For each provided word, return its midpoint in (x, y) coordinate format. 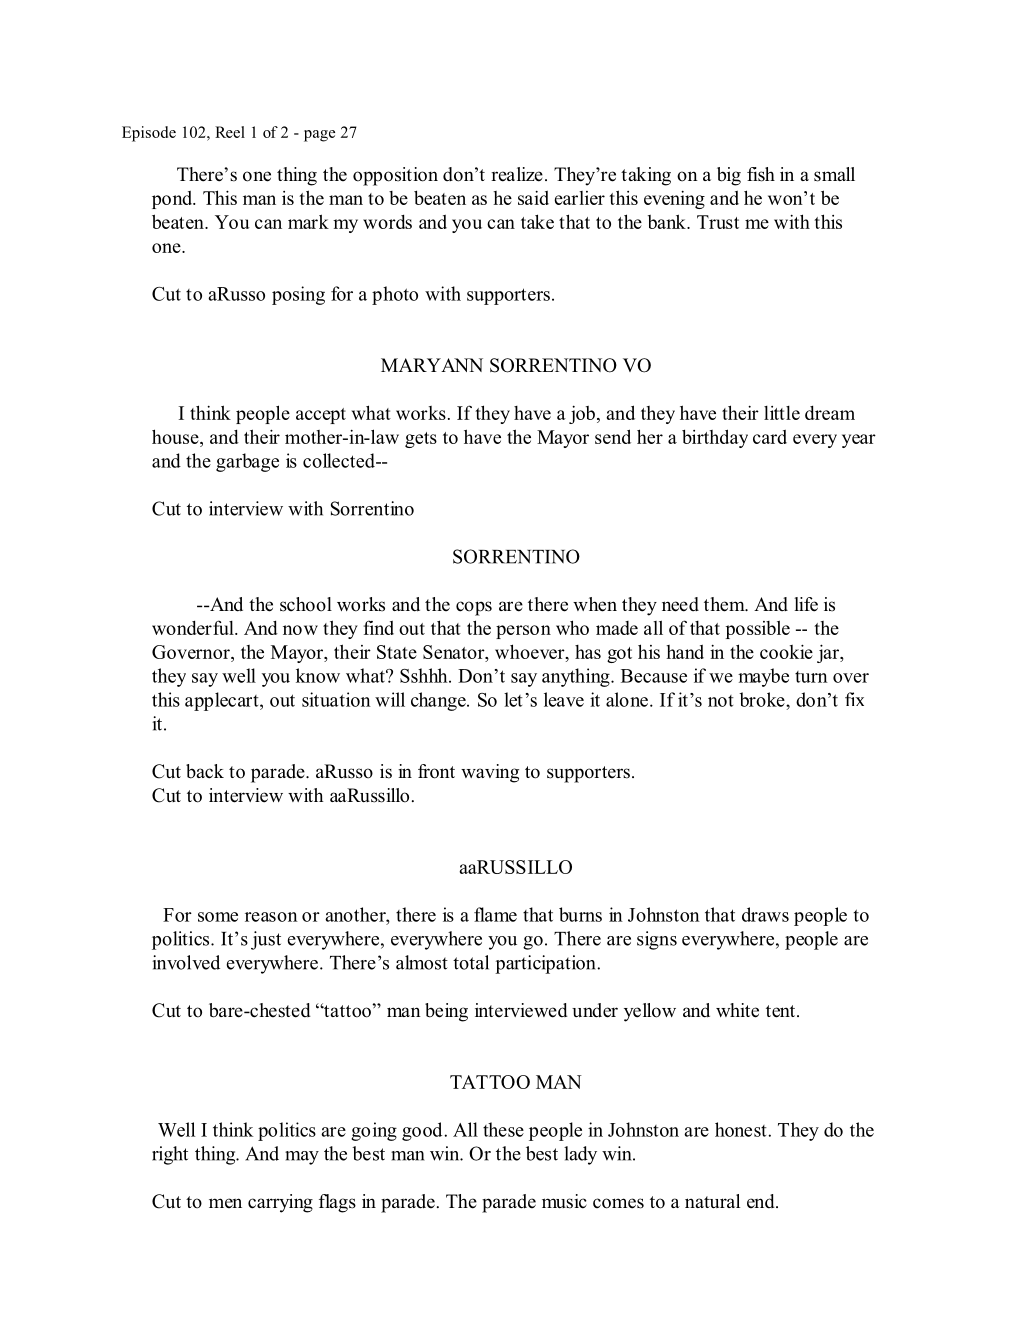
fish (761, 174)
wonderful (194, 627)
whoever (531, 651)
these (503, 1129)
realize (517, 174)
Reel (230, 132)
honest (742, 1129)
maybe (763, 677)
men (225, 1203)
